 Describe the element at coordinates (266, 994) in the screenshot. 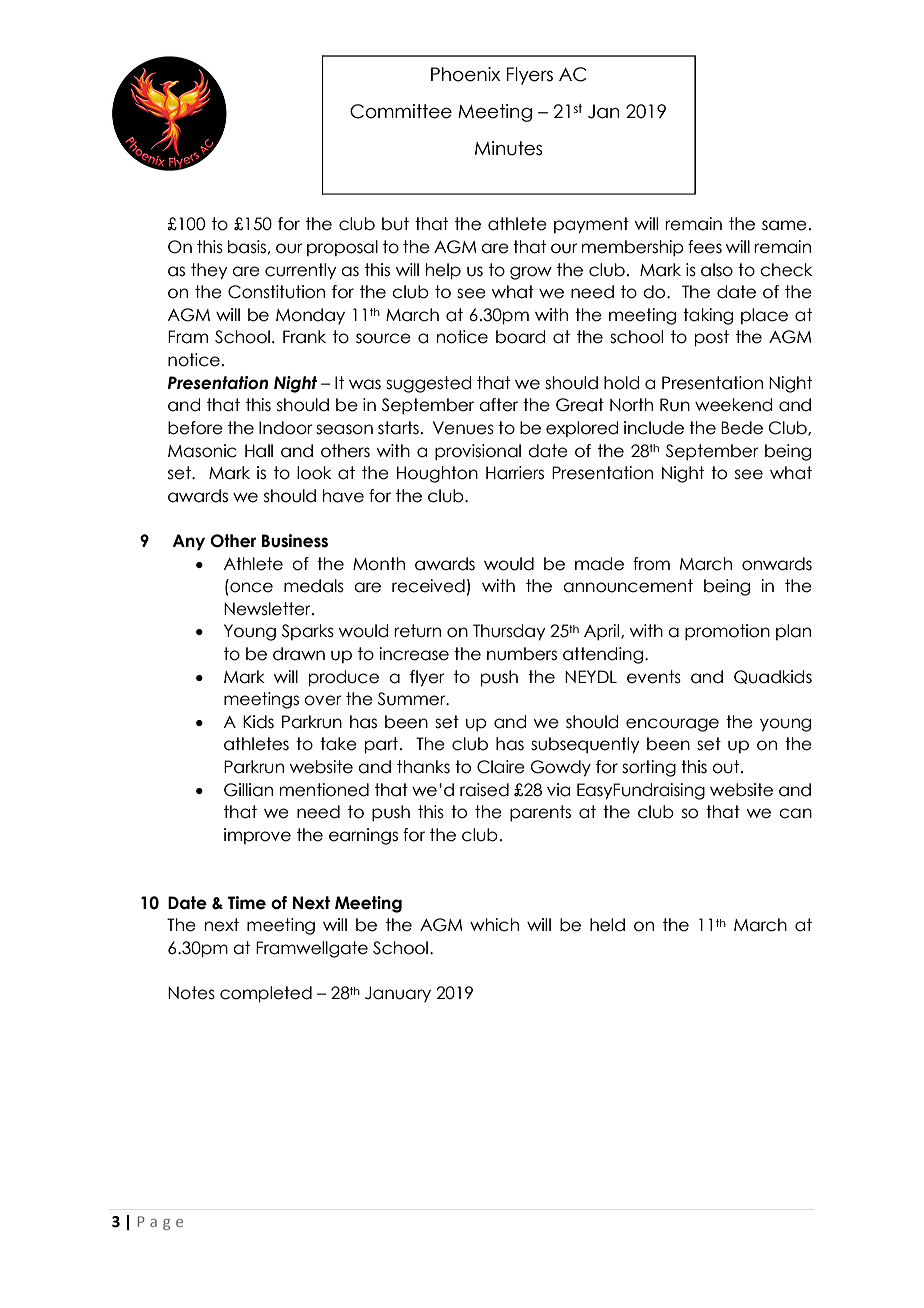

I see `completed` at that location.
